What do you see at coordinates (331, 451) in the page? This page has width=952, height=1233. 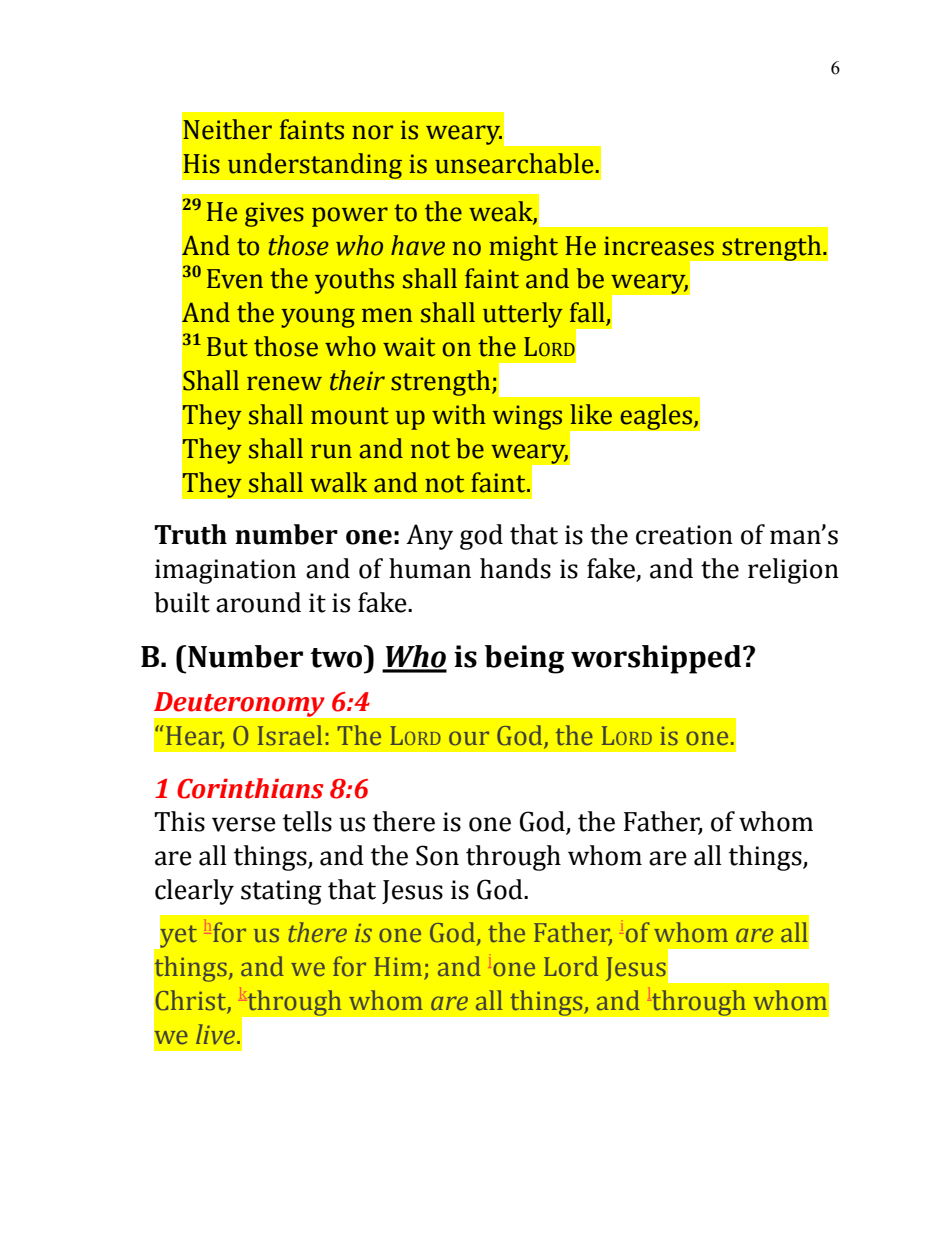 I see `run` at bounding box center [331, 451].
